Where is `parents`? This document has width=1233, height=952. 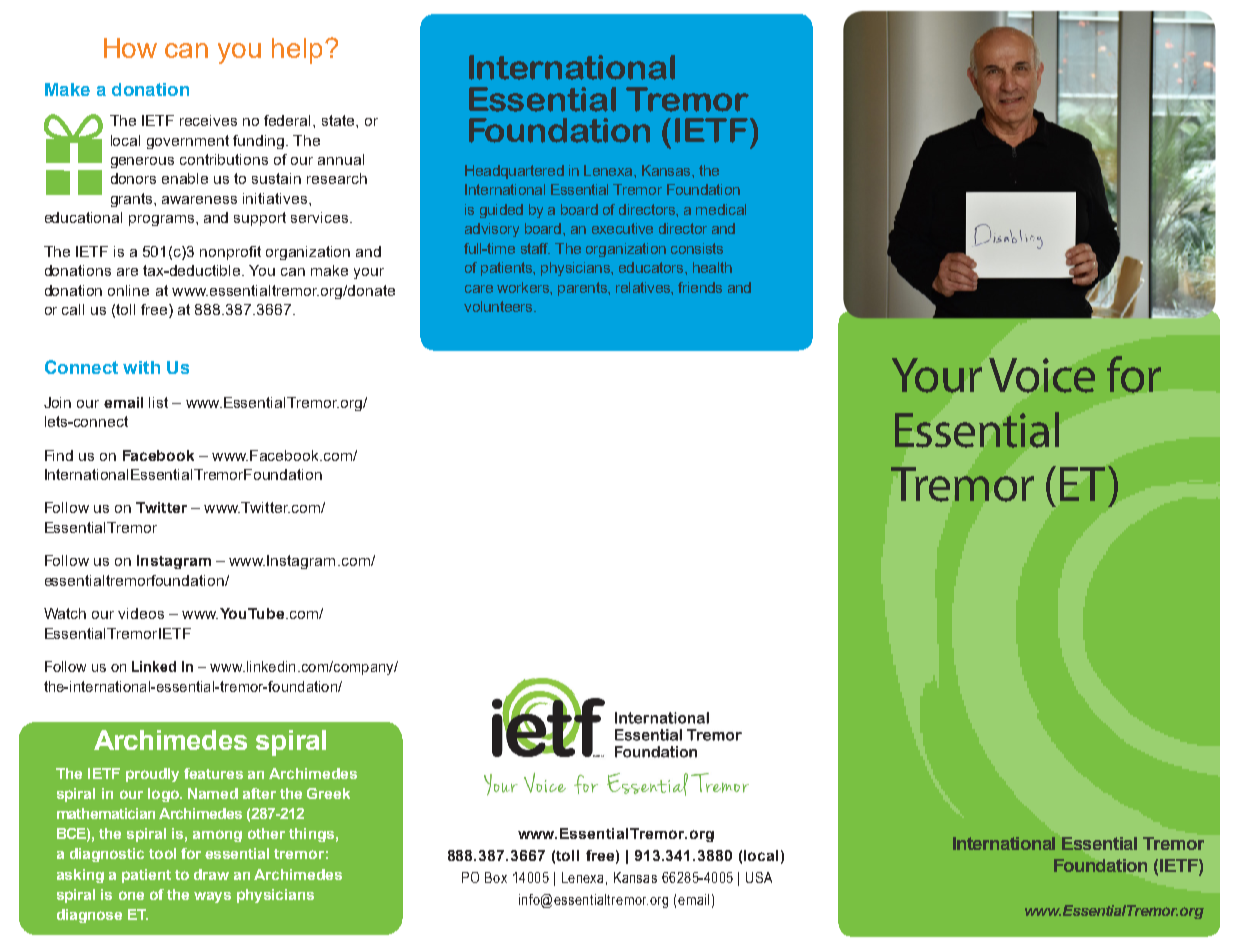 parents is located at coordinates (583, 289).
